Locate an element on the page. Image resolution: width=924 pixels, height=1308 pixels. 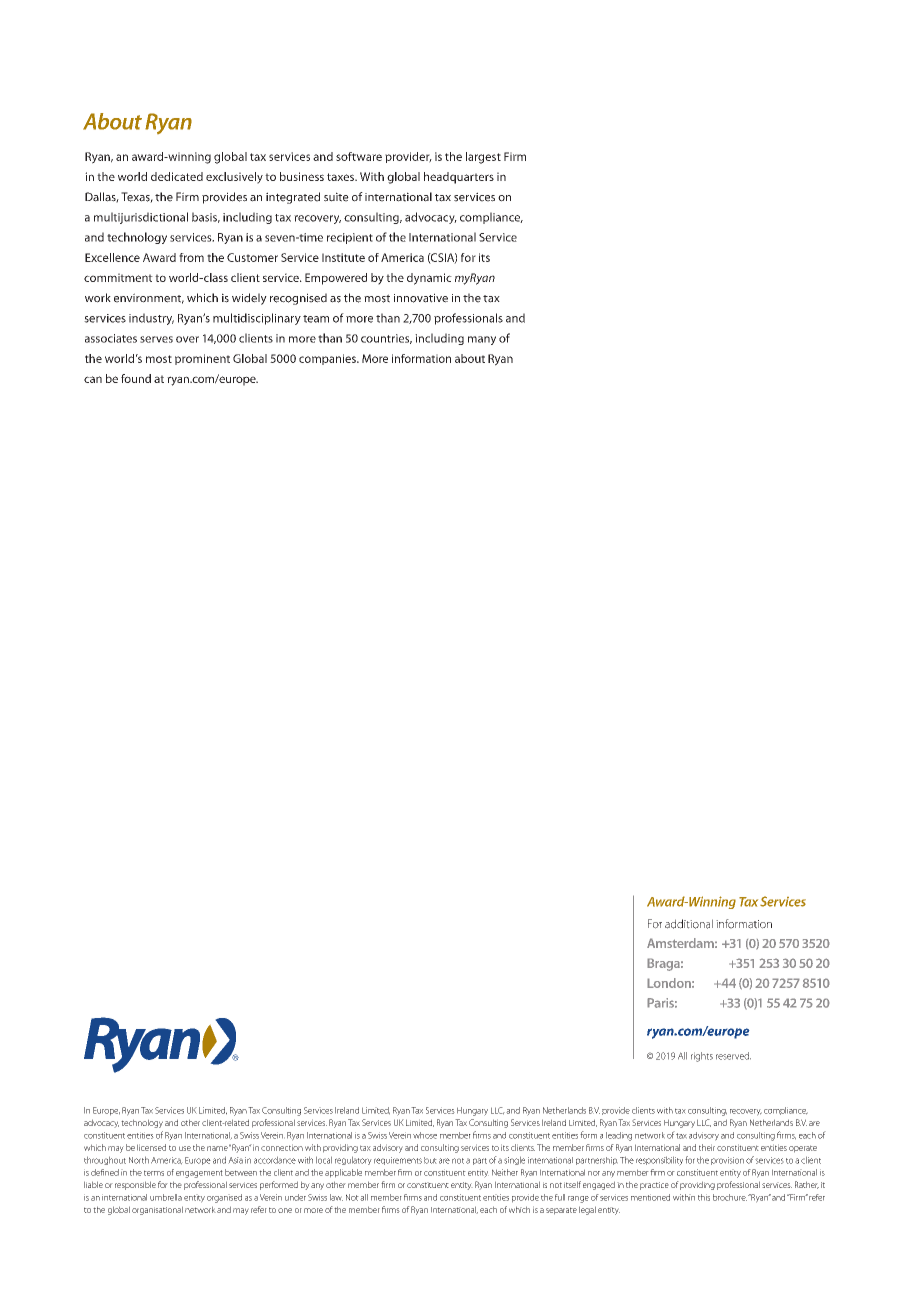
found is located at coordinates (136, 378).
